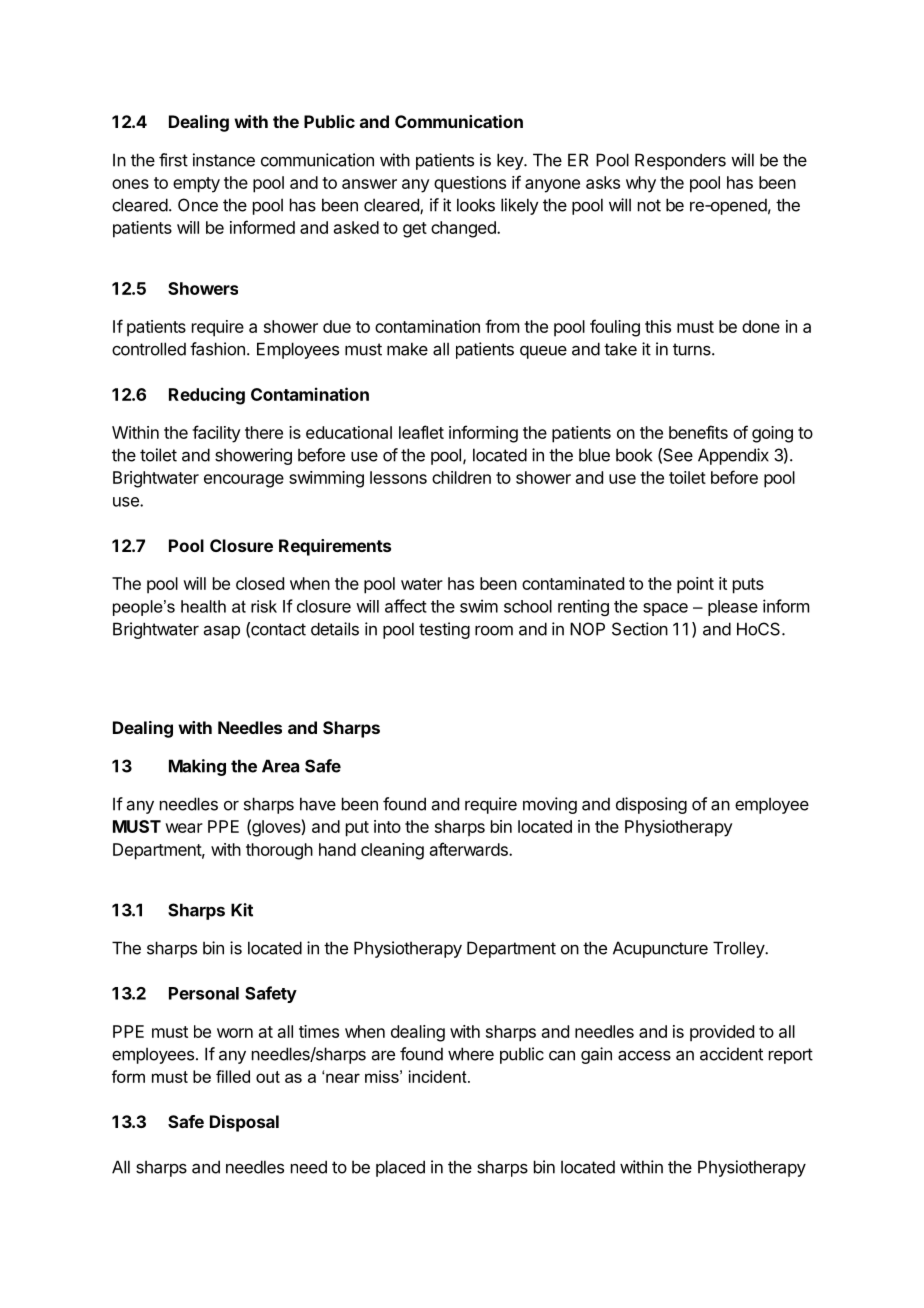 The width and height of the image is (924, 1308). What do you see at coordinates (444, 630) in the image?
I see `testing` at bounding box center [444, 630].
